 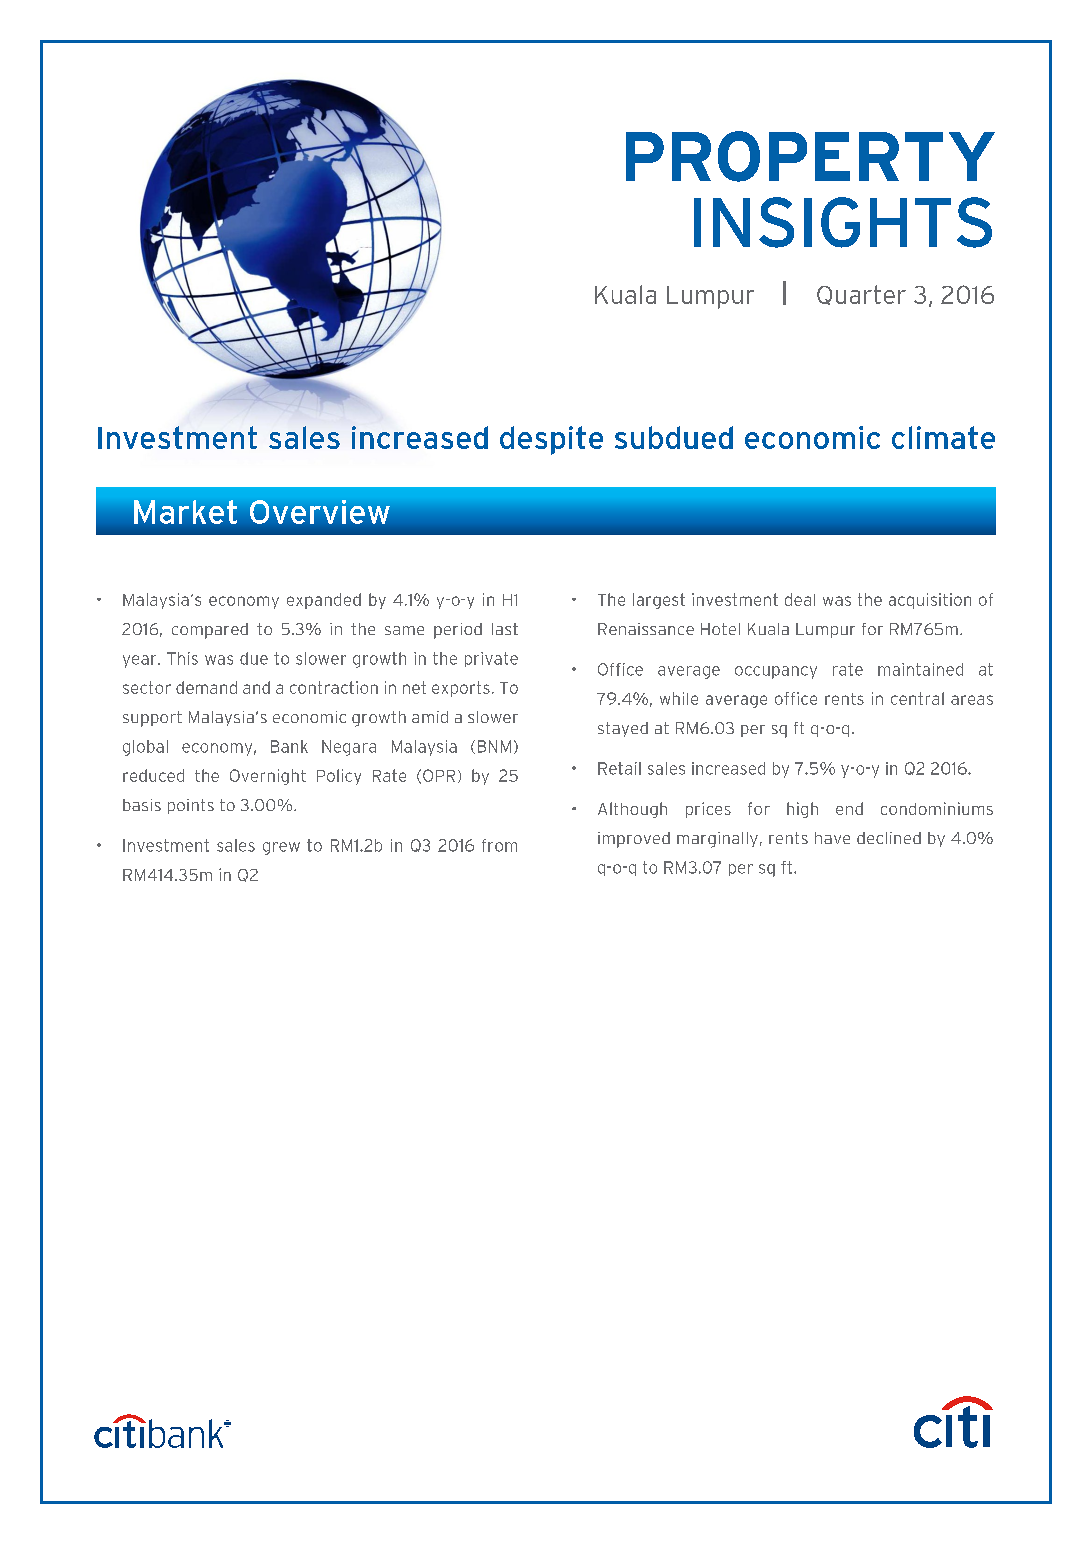 I want to click on Quarter, so click(x=861, y=295).
